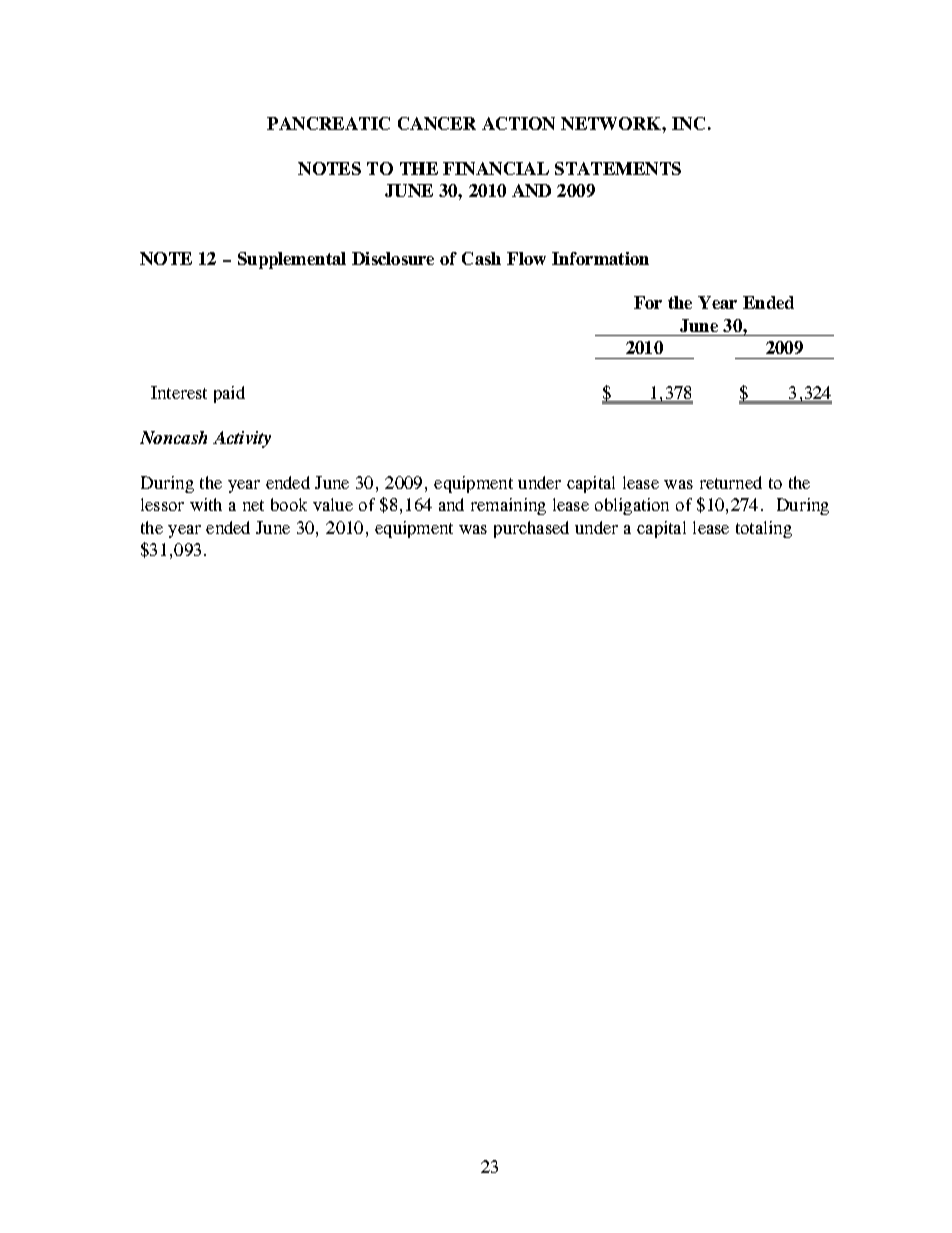  Describe the element at coordinates (437, 123) in the screenshot. I see `CANCER` at that location.
